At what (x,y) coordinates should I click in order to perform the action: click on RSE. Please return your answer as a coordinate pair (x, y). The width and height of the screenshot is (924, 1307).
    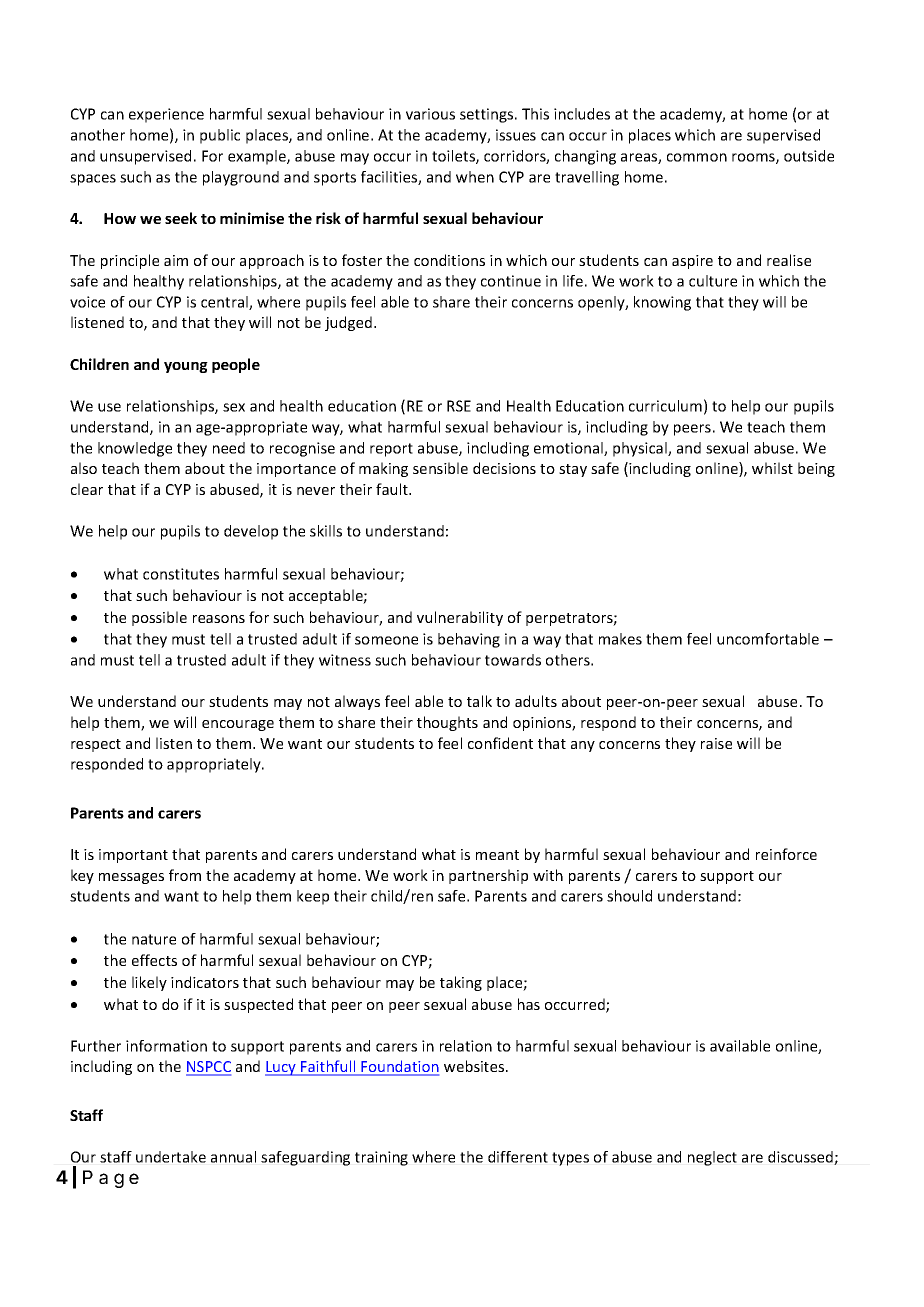
    Looking at the image, I should click on (459, 406).
